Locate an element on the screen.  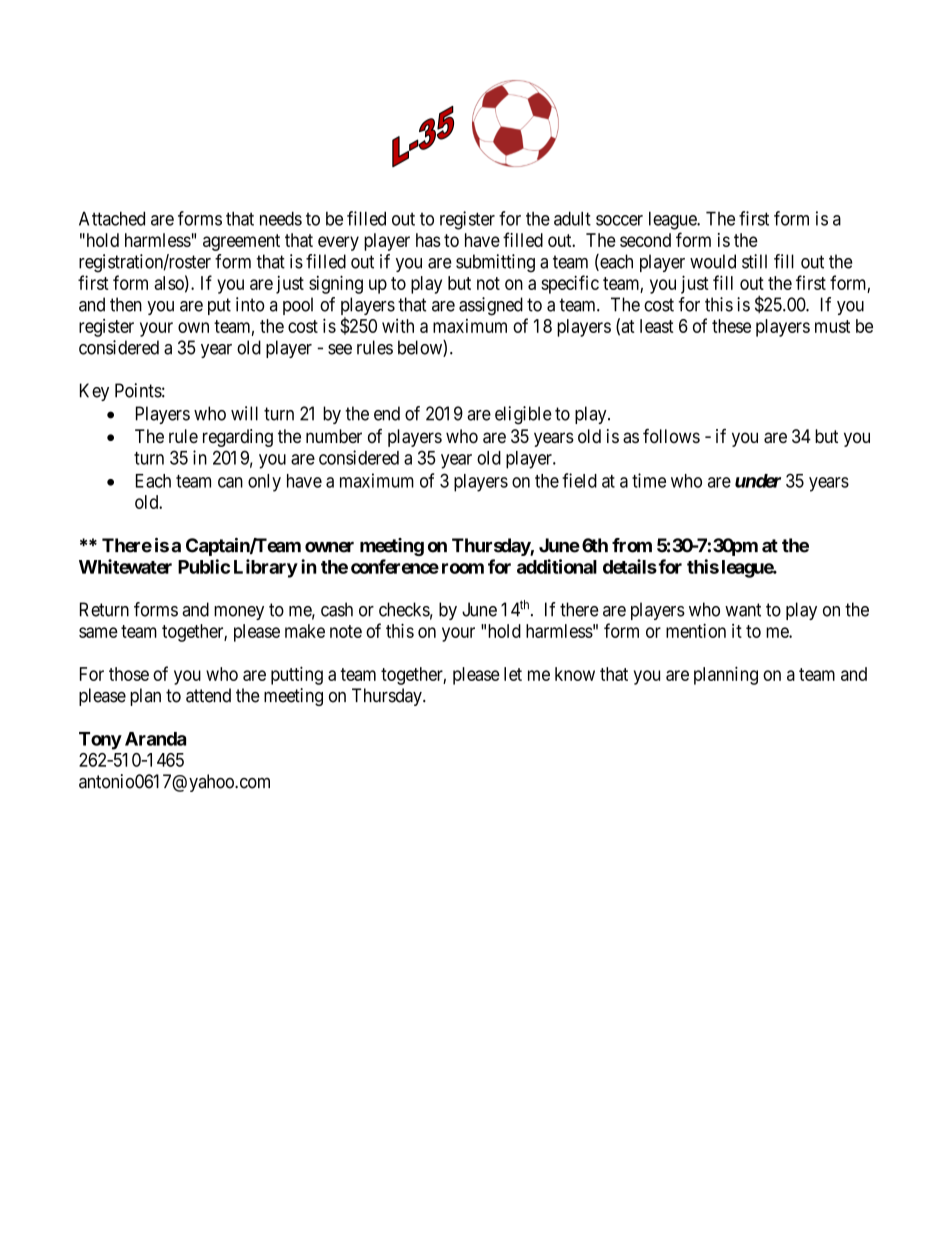
attend is located at coordinates (208, 695).
